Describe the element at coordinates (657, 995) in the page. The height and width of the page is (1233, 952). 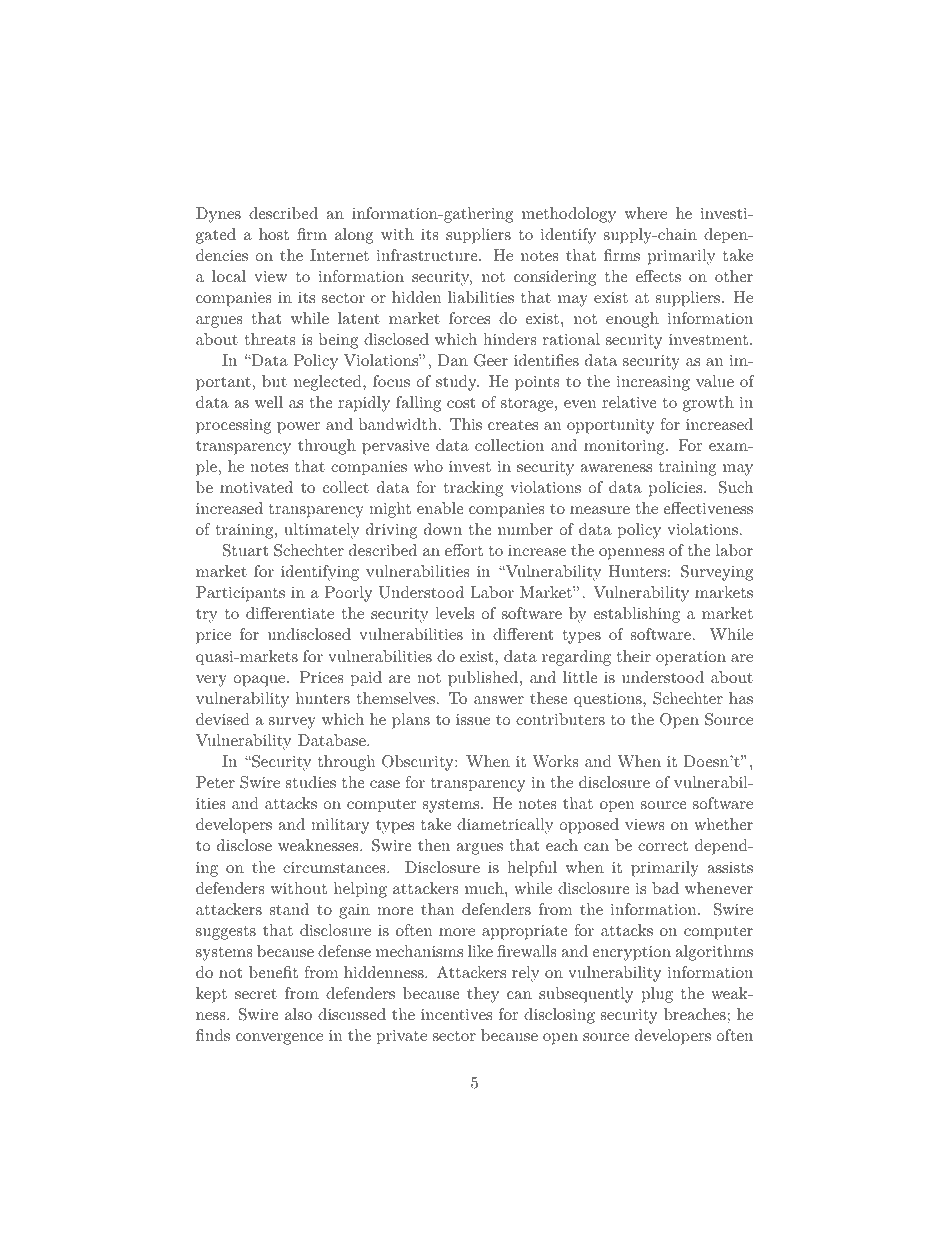
I see `plug` at that location.
